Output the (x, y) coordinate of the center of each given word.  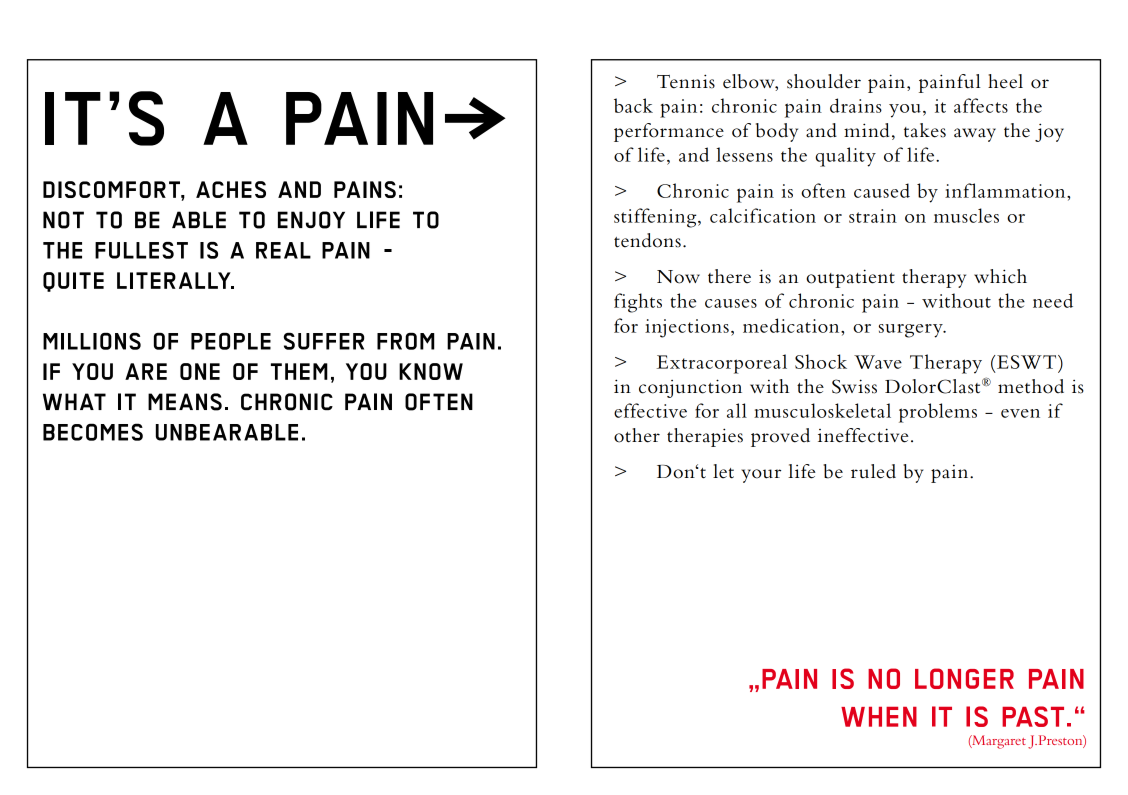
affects (981, 105)
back (633, 105)
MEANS (185, 402)
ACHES (231, 189)
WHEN (879, 717)
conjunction (690, 388)
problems (938, 413)
